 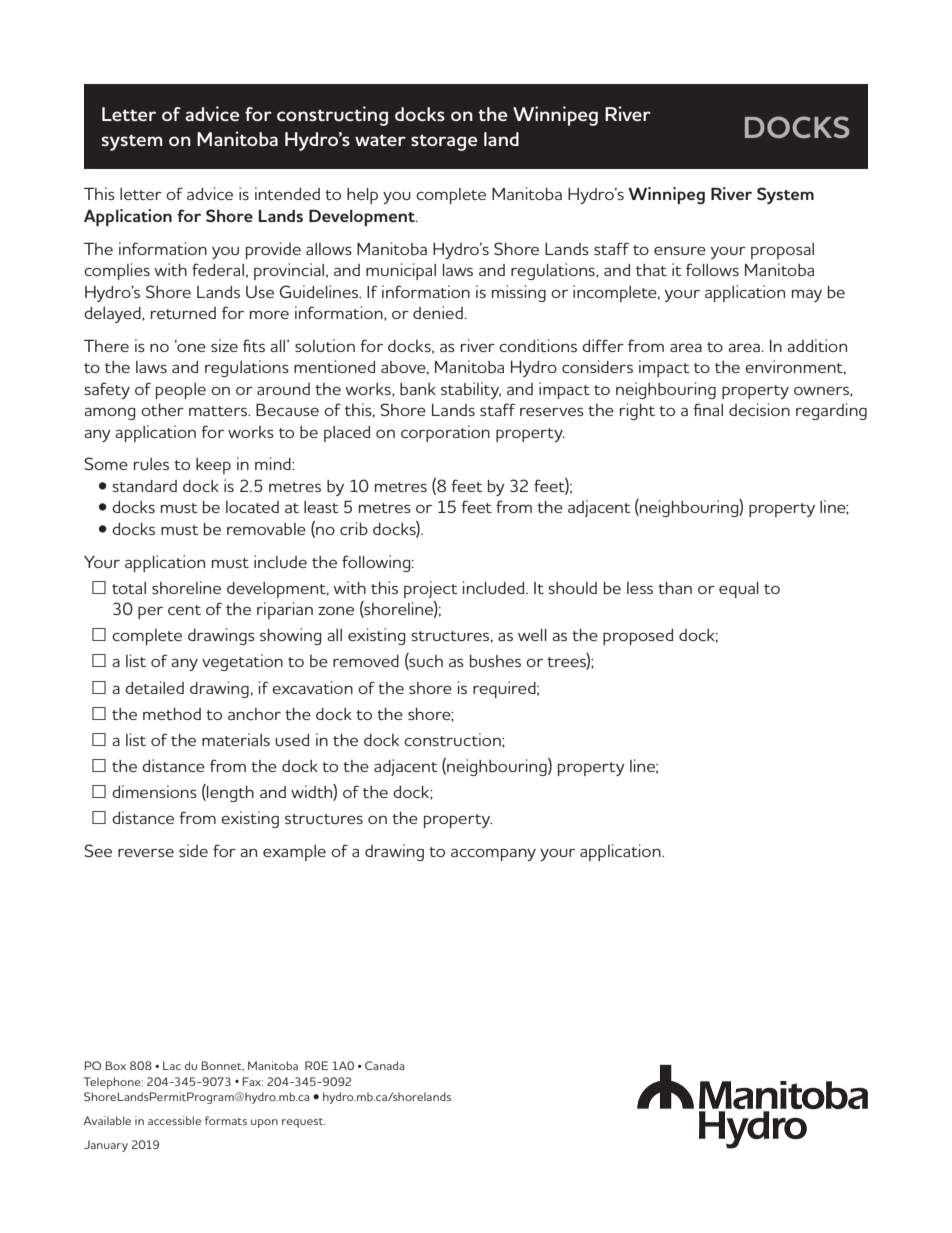 I want to click on storage, so click(x=444, y=142).
